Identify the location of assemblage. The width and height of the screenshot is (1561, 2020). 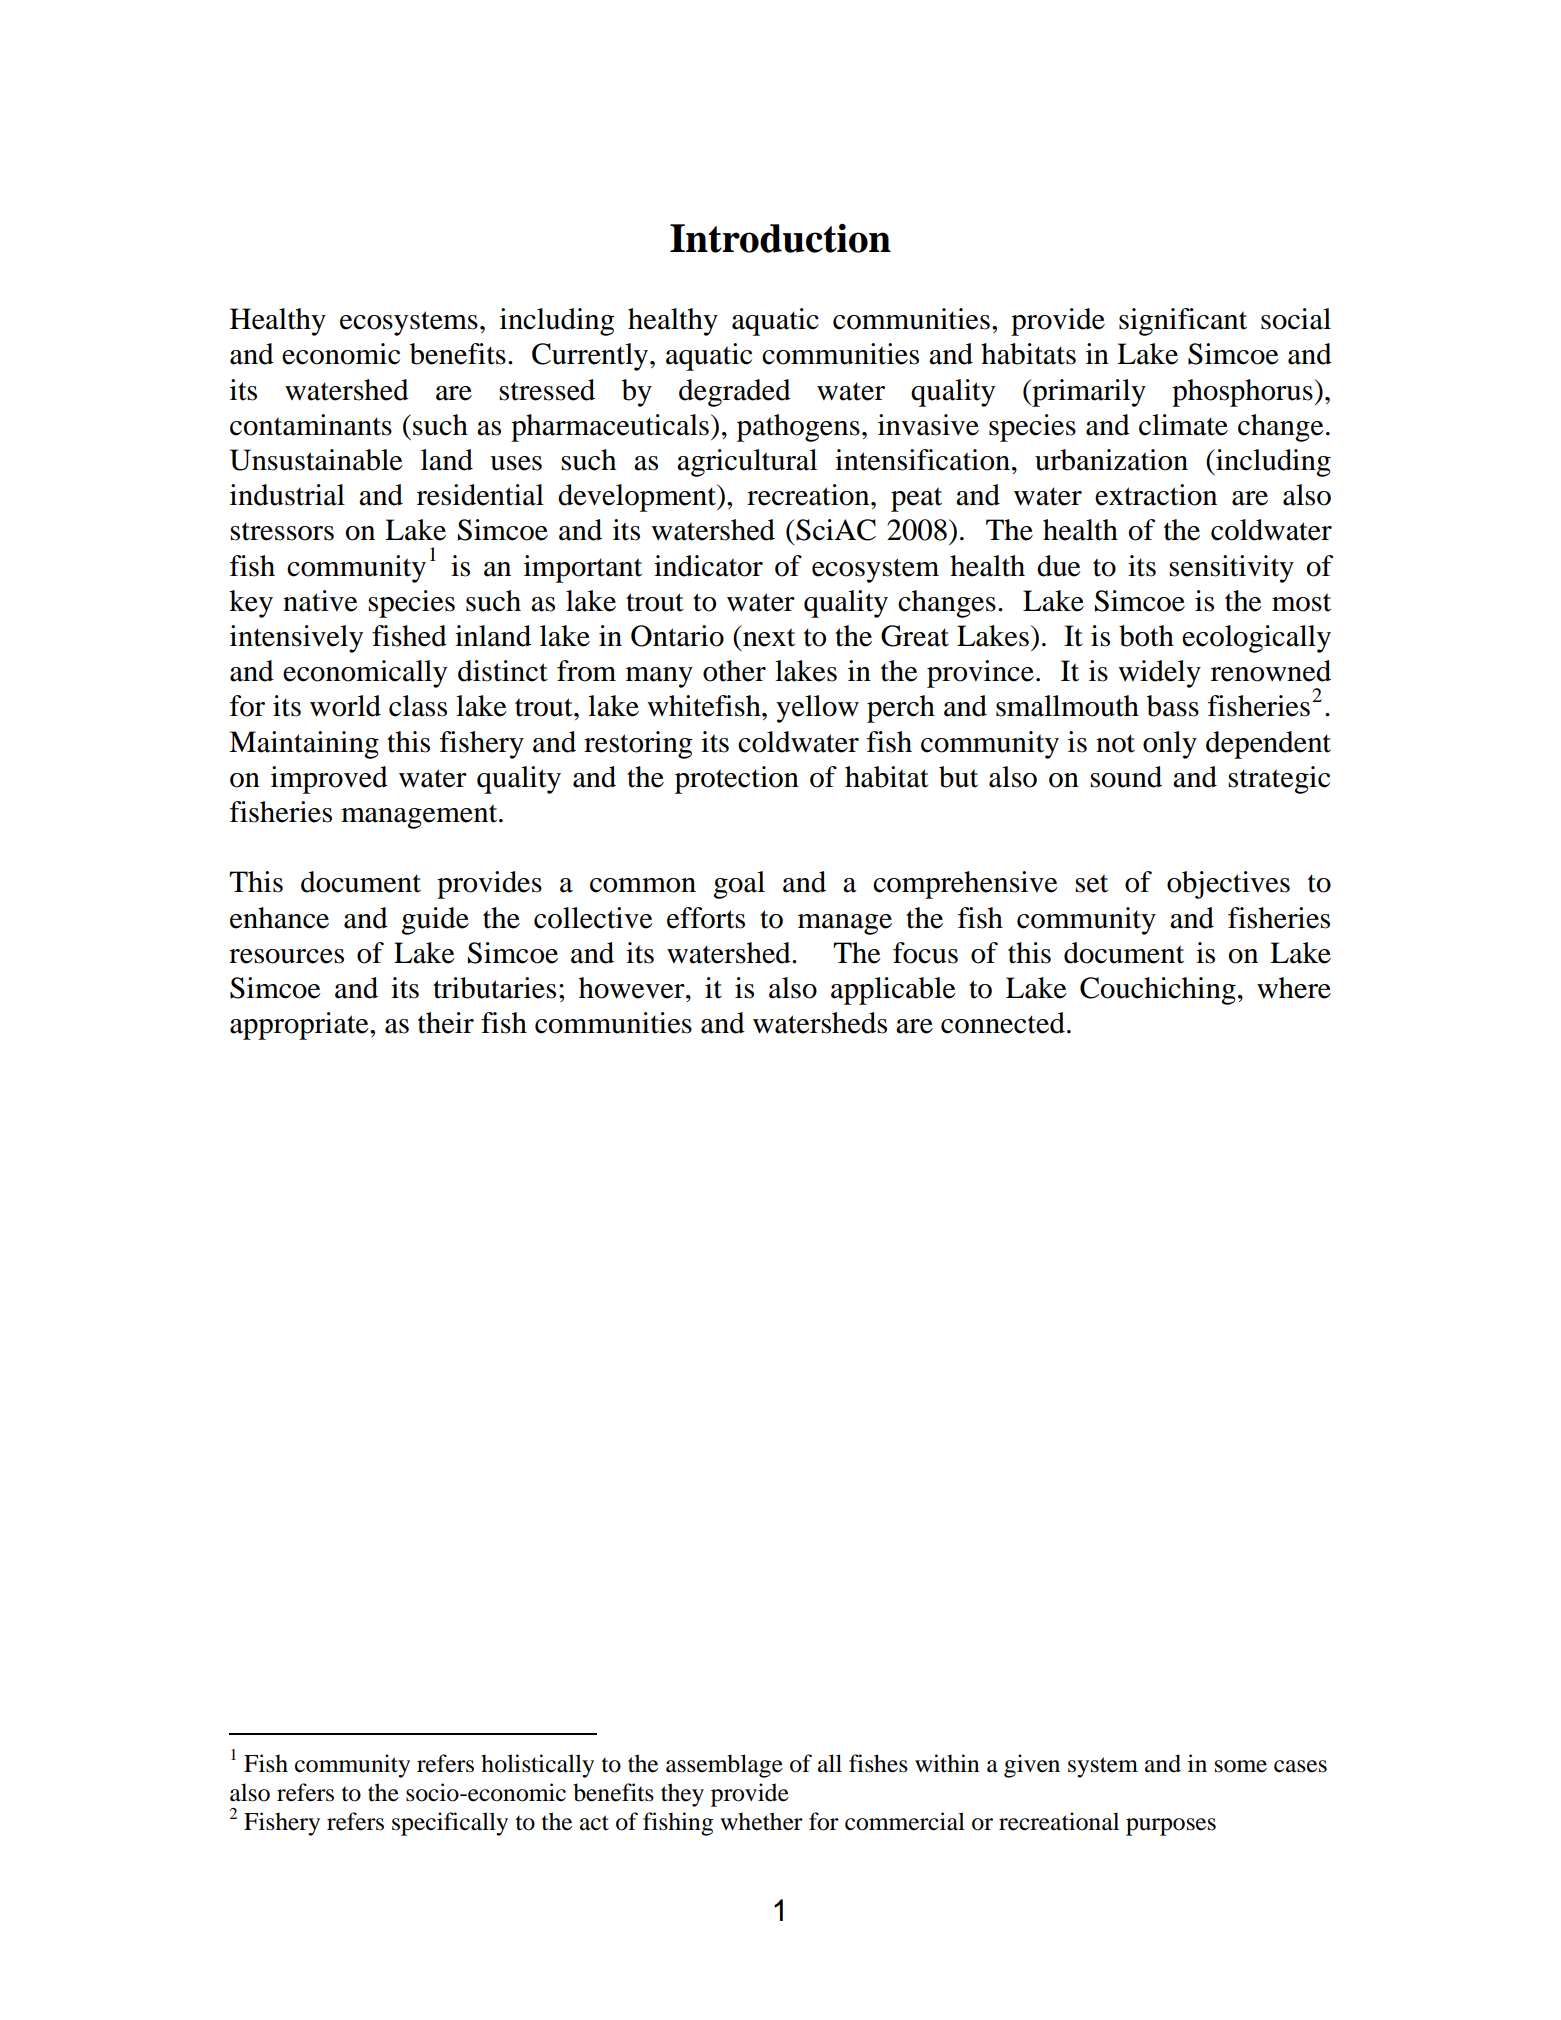
(724, 1766).
